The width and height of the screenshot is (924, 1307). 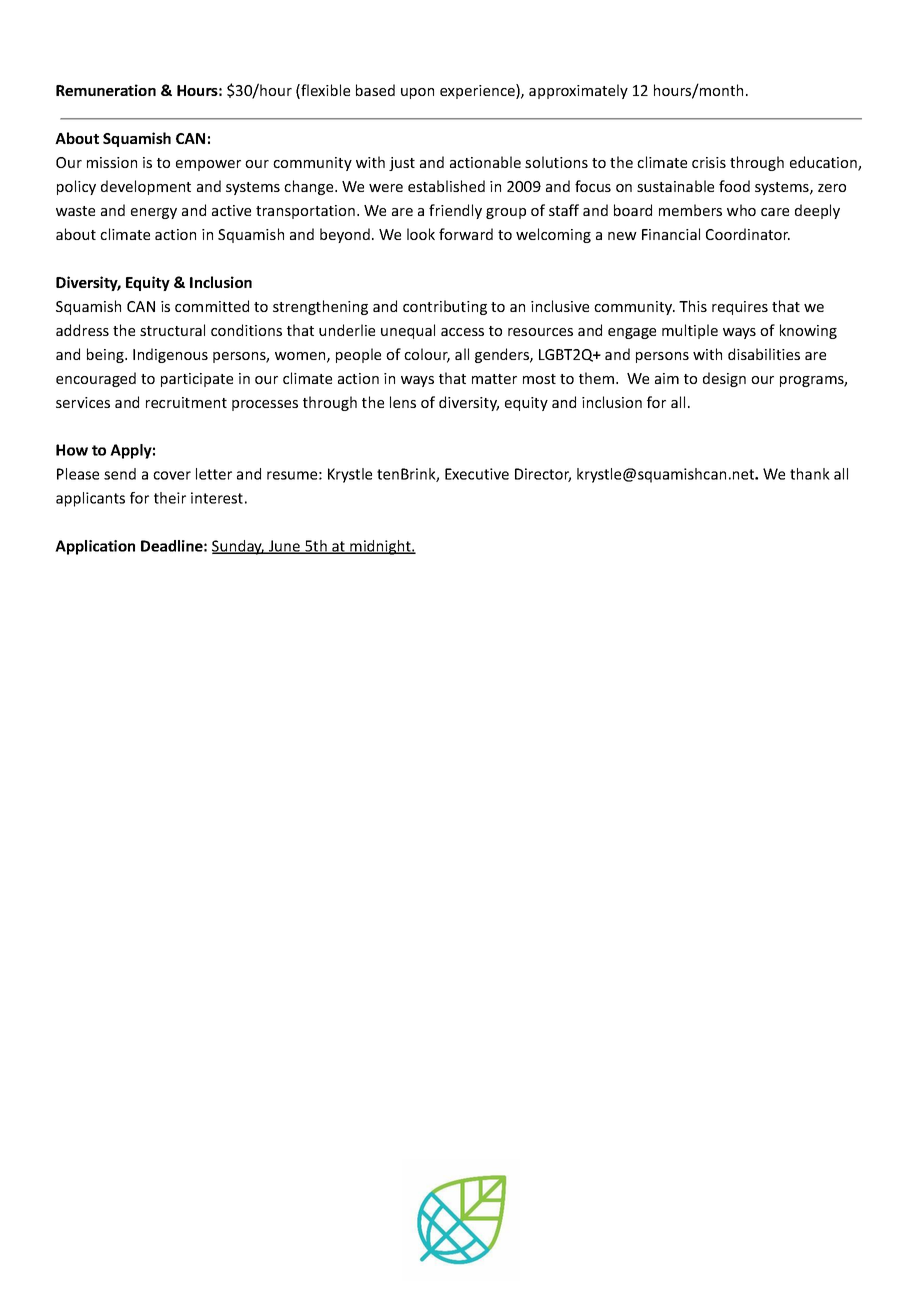 What do you see at coordinates (154, 213) in the screenshot?
I see `energy` at bounding box center [154, 213].
